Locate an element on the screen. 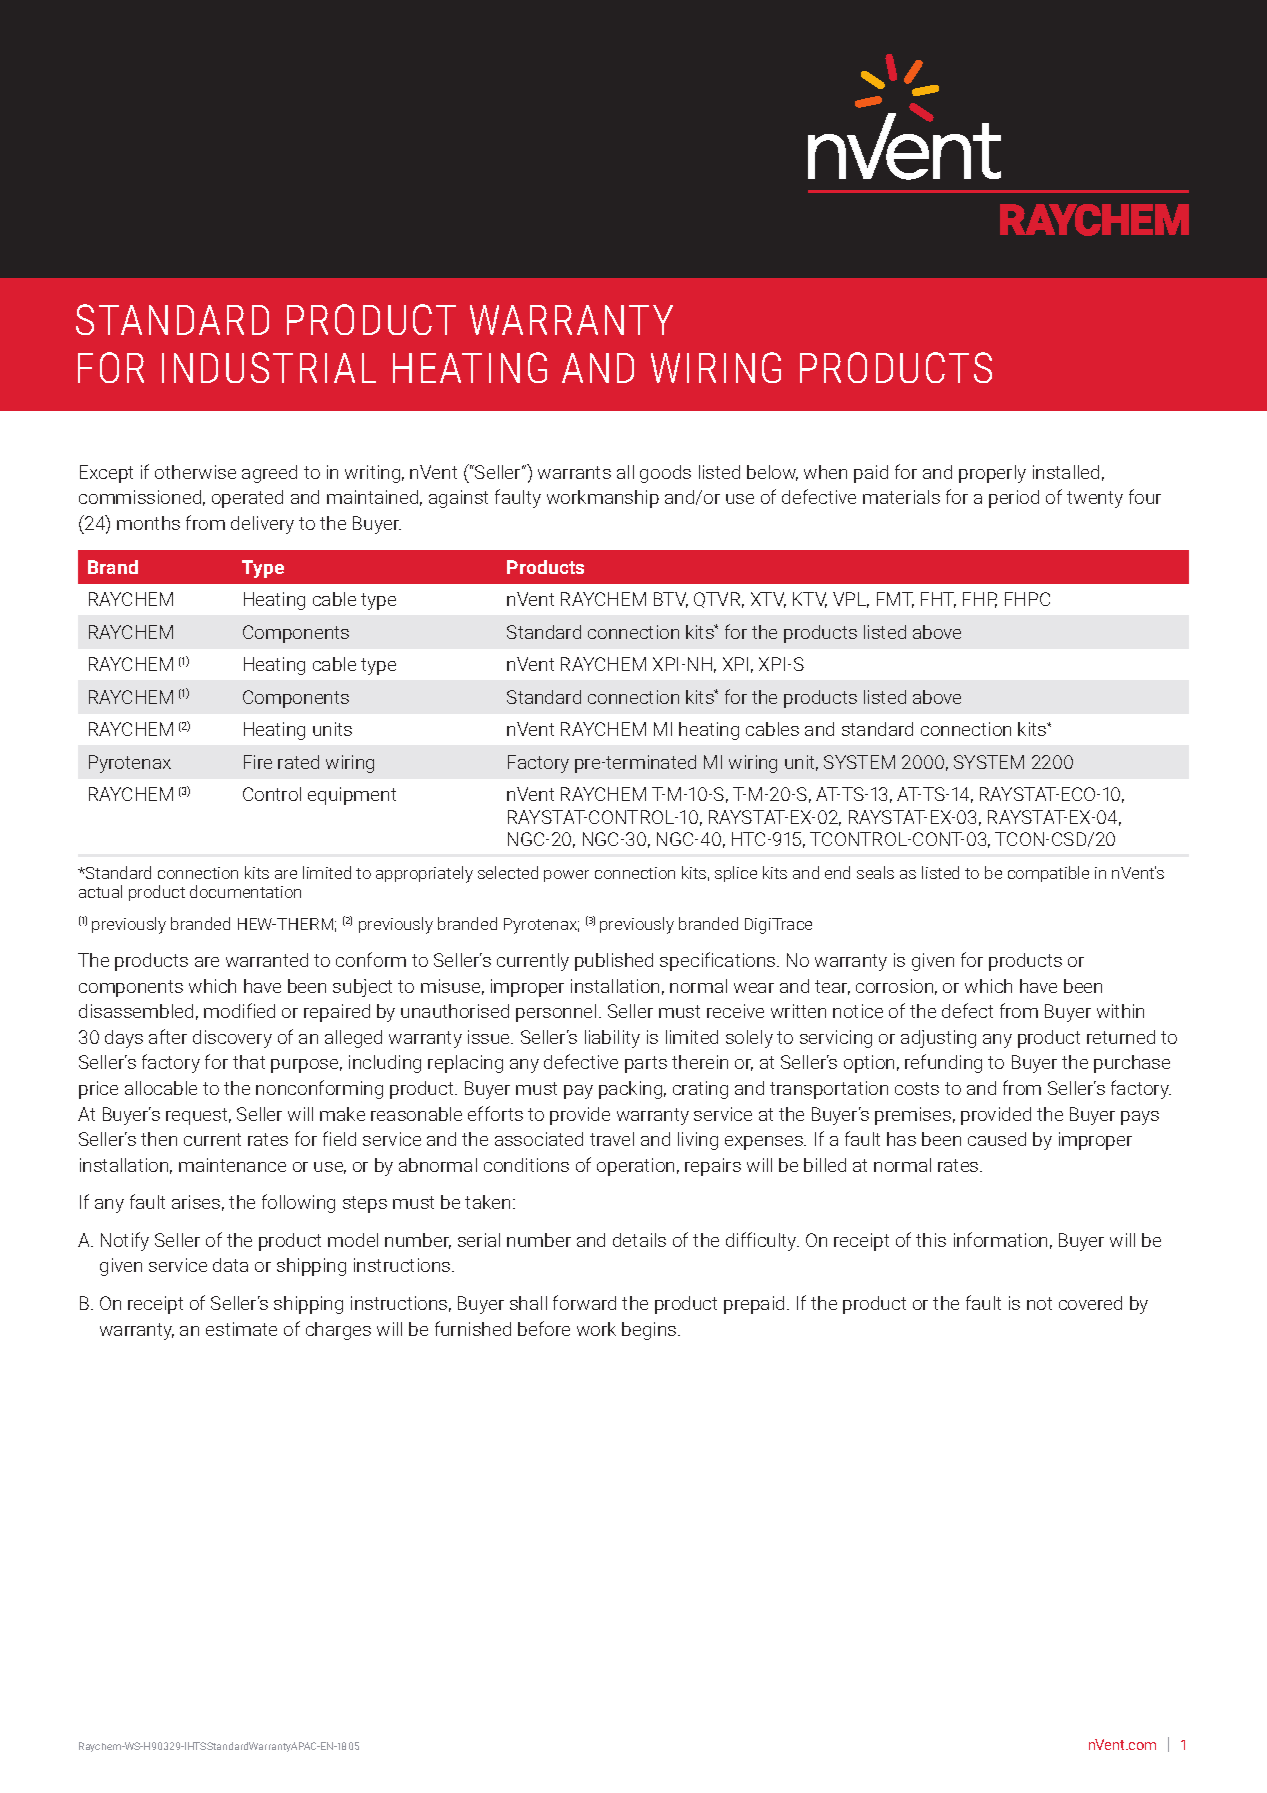  period is located at coordinates (1014, 499).
